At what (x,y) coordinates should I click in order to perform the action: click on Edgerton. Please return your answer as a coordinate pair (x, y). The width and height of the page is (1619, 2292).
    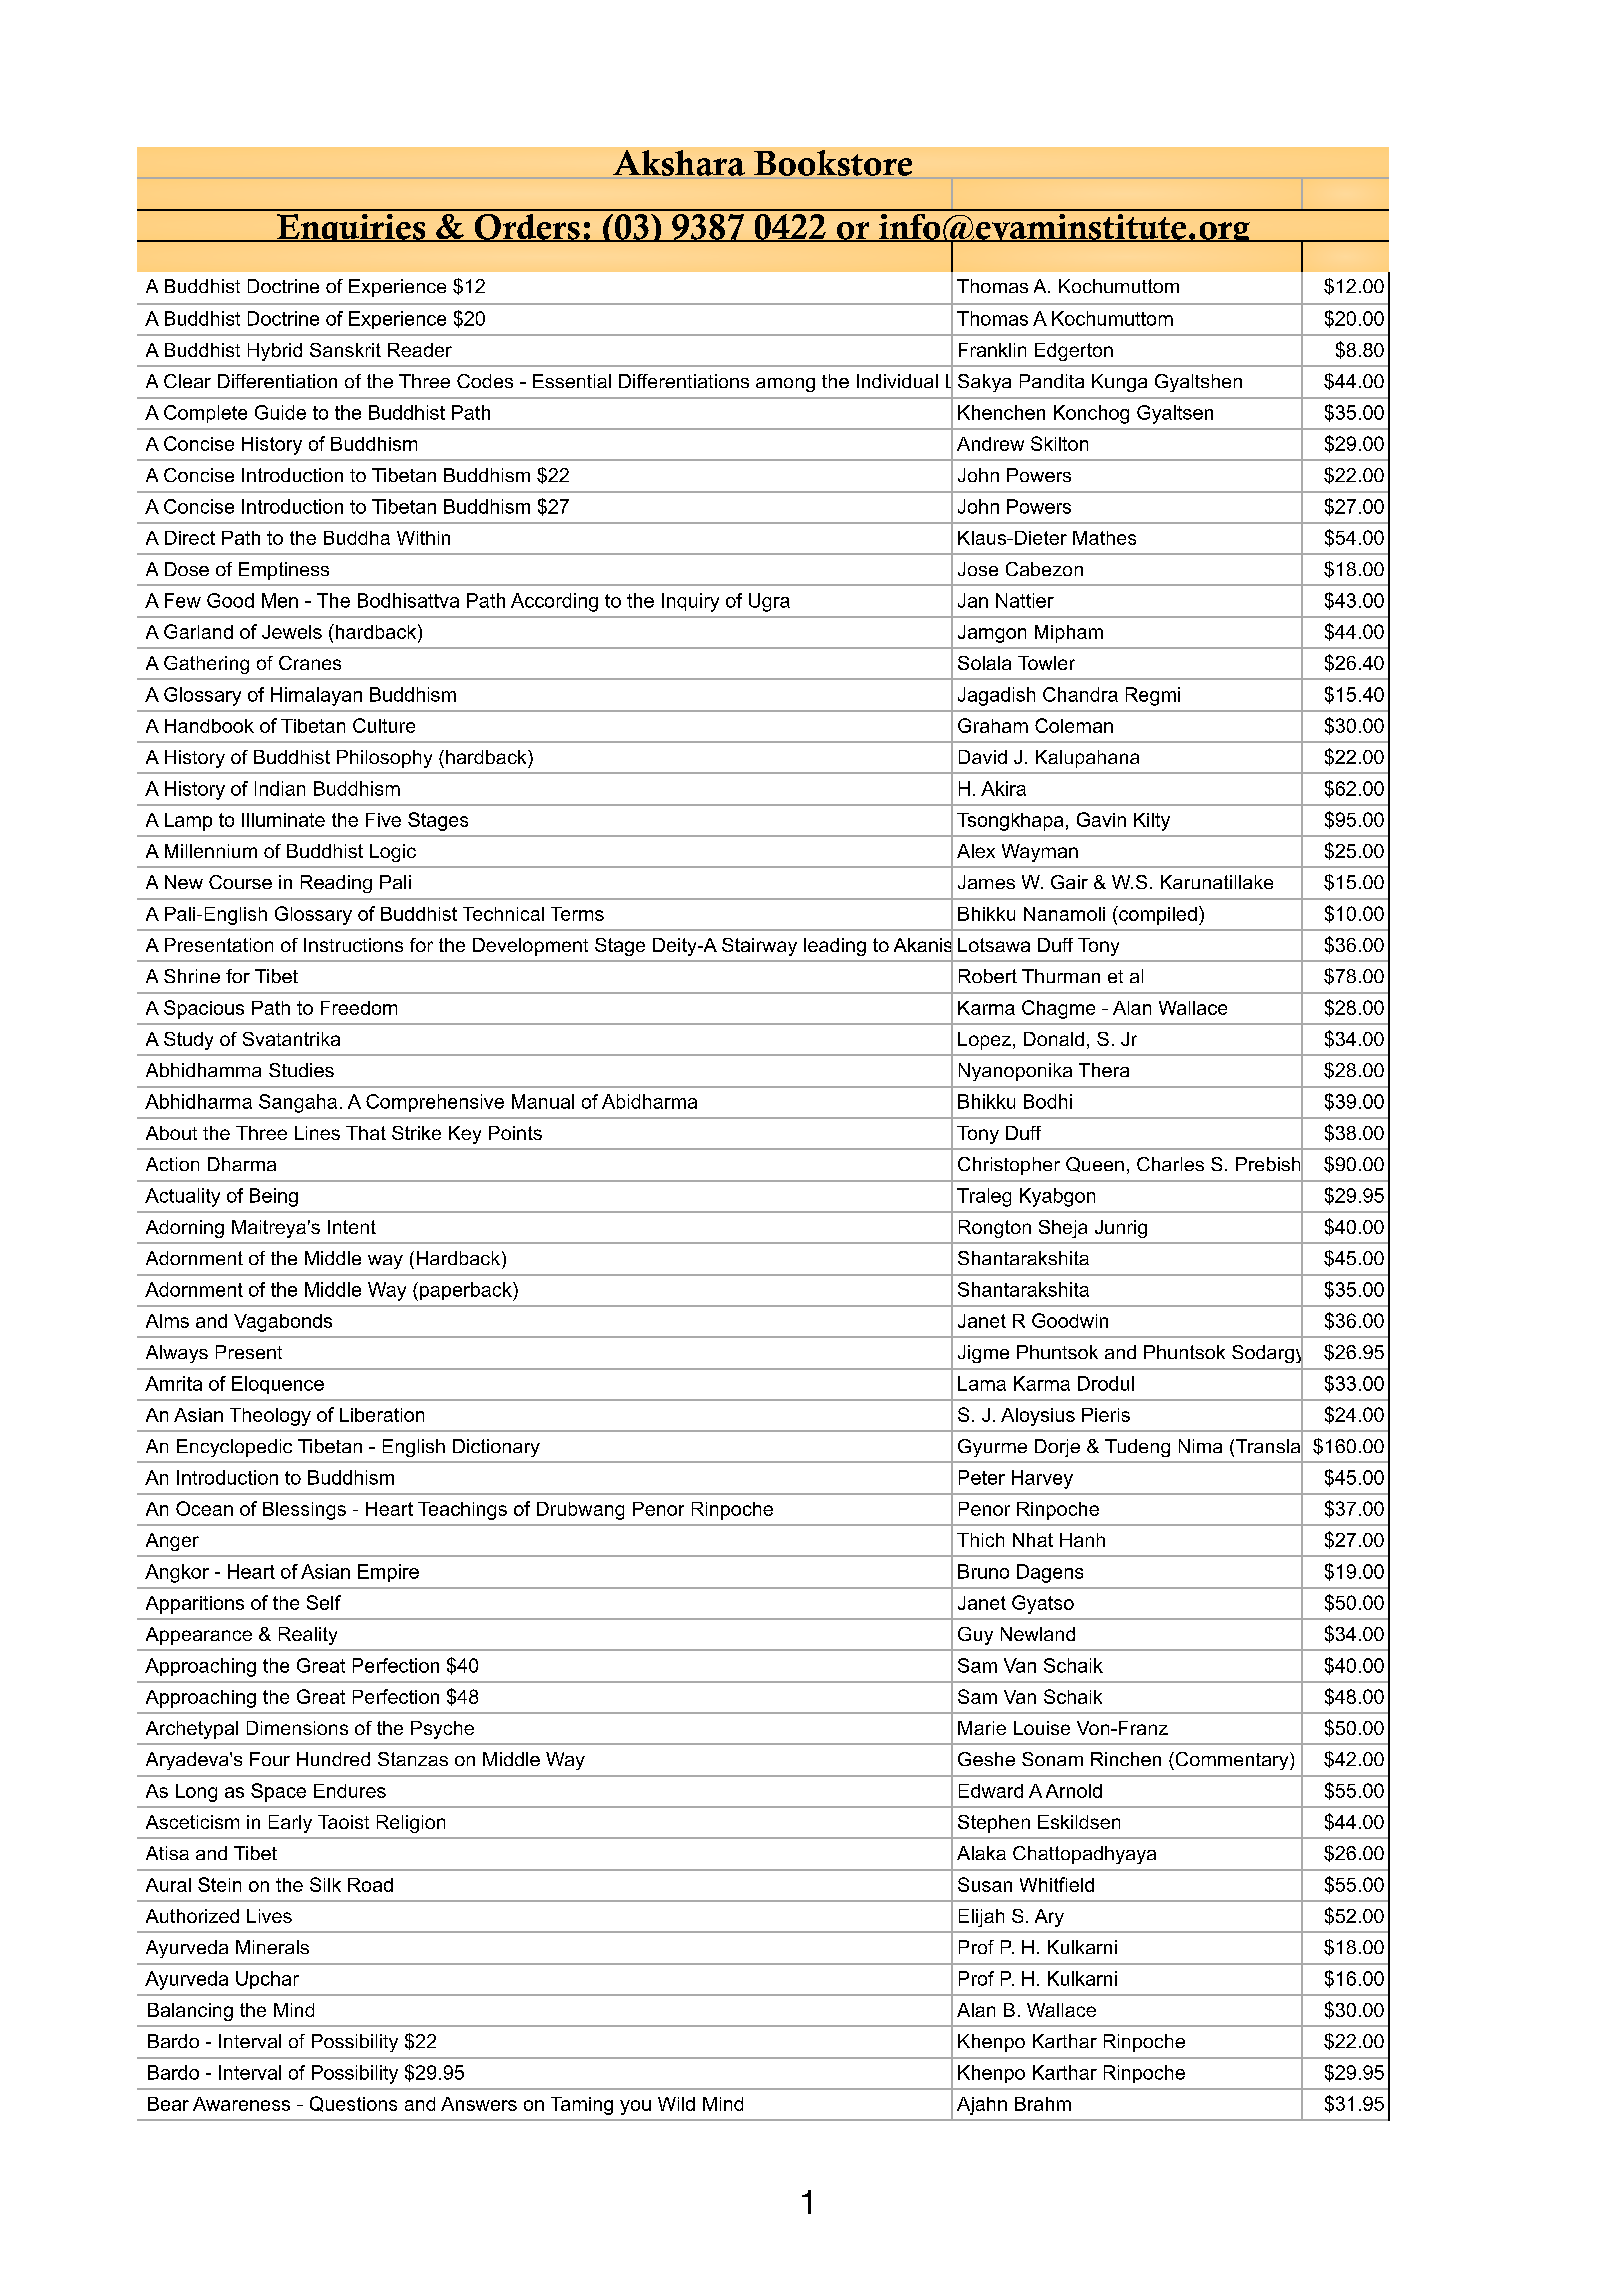
    Looking at the image, I should click on (1074, 352).
